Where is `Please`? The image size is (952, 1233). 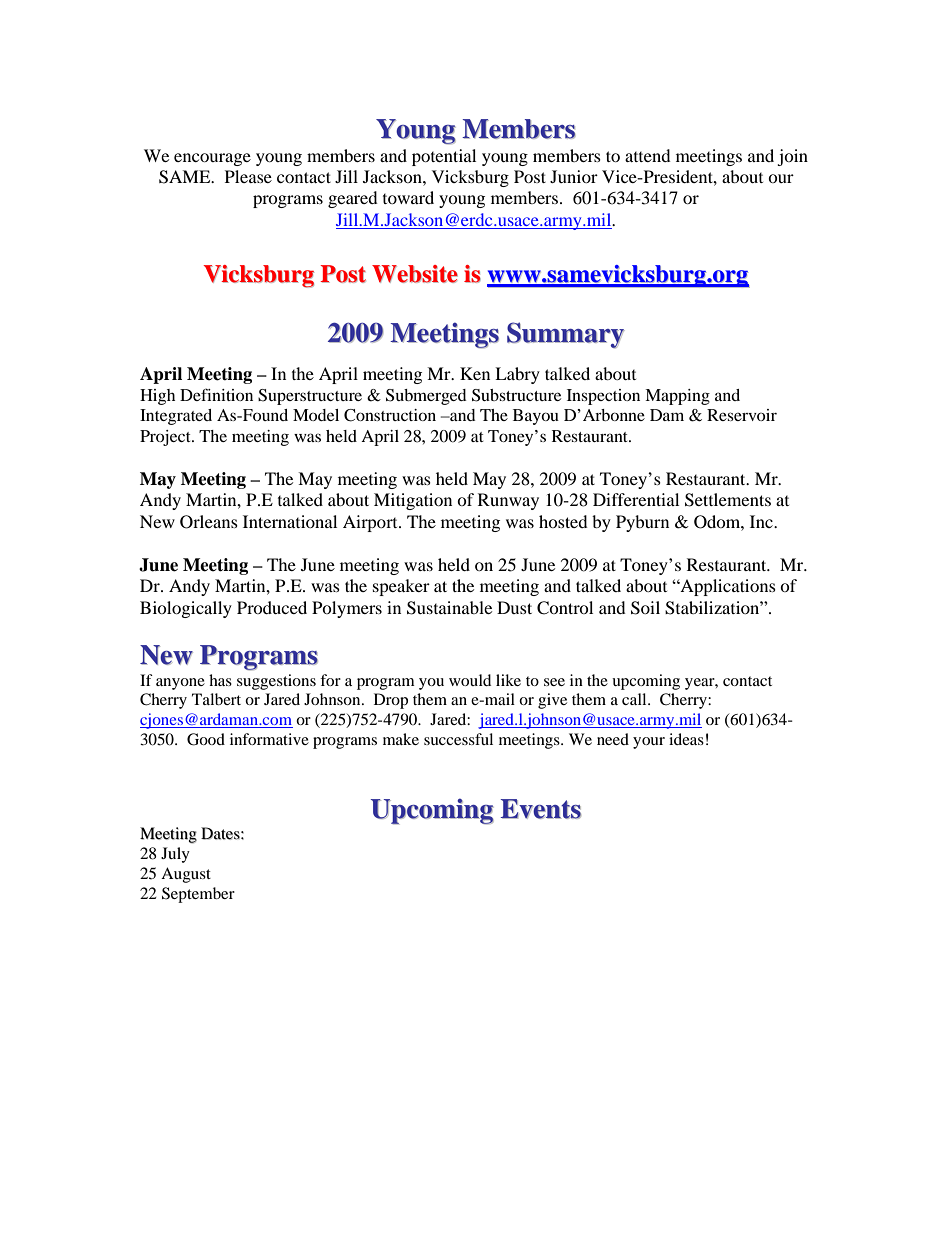
Please is located at coordinates (248, 176).
